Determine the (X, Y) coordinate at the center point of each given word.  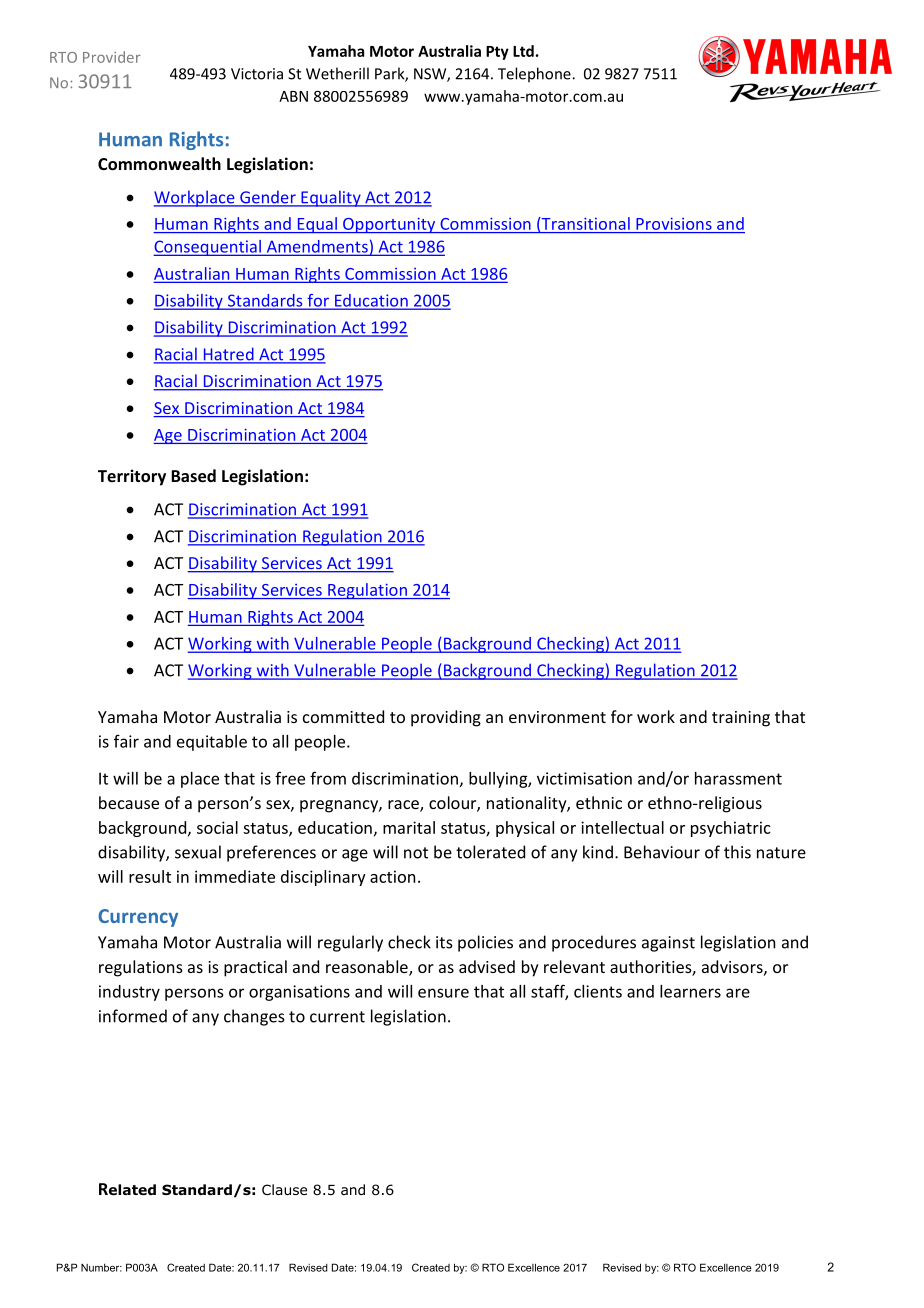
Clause (284, 1189)
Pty (497, 53)
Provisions (674, 224)
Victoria (257, 74)
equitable (212, 743)
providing (446, 718)
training (741, 719)
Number (101, 1268)
